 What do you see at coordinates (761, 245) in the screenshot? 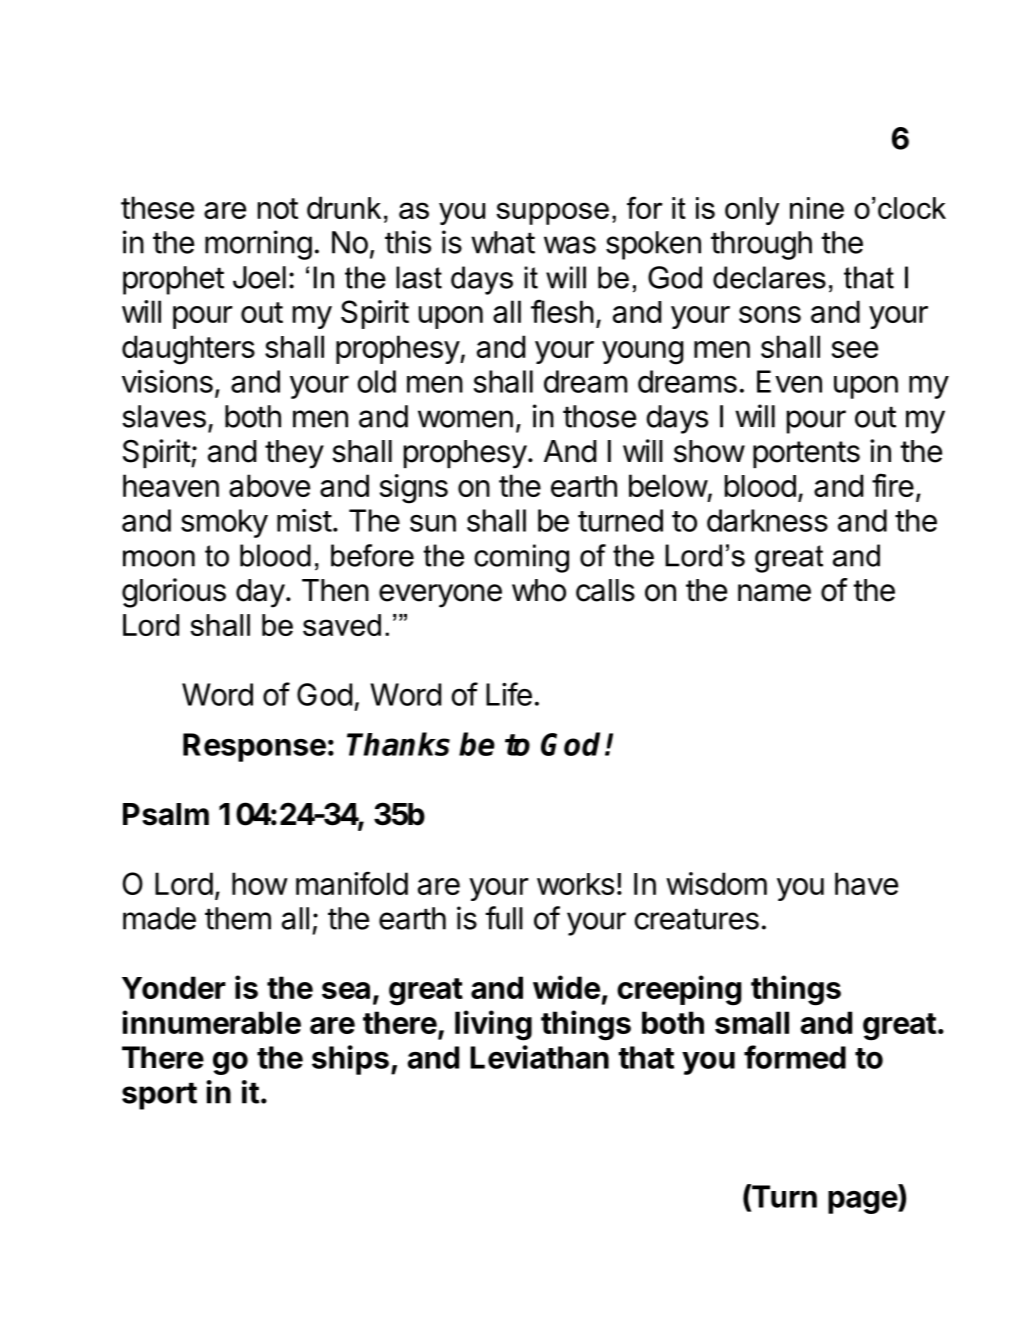
I see `through` at bounding box center [761, 245].
